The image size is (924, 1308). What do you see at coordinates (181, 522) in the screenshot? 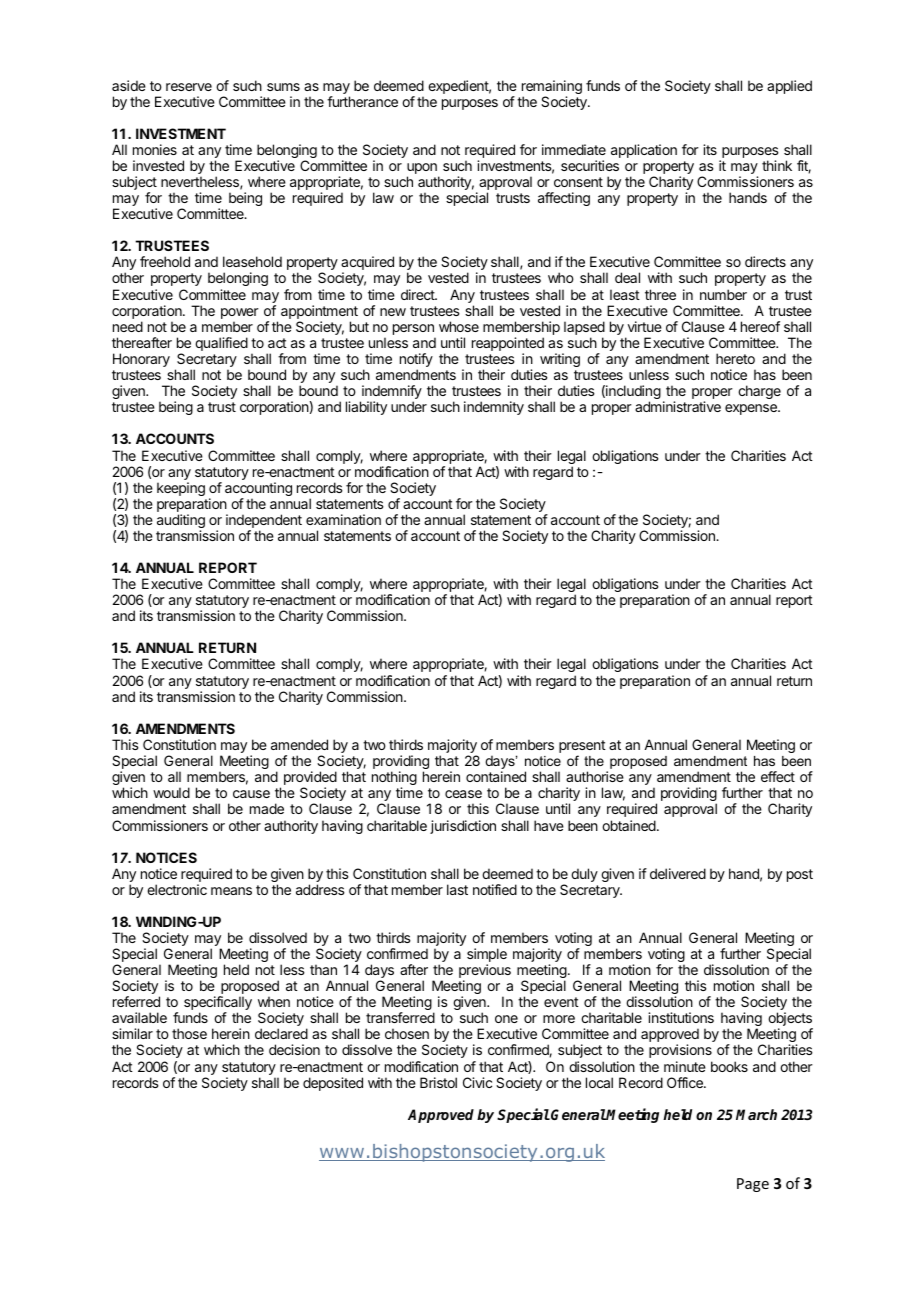
I see `auditing` at bounding box center [181, 522].
